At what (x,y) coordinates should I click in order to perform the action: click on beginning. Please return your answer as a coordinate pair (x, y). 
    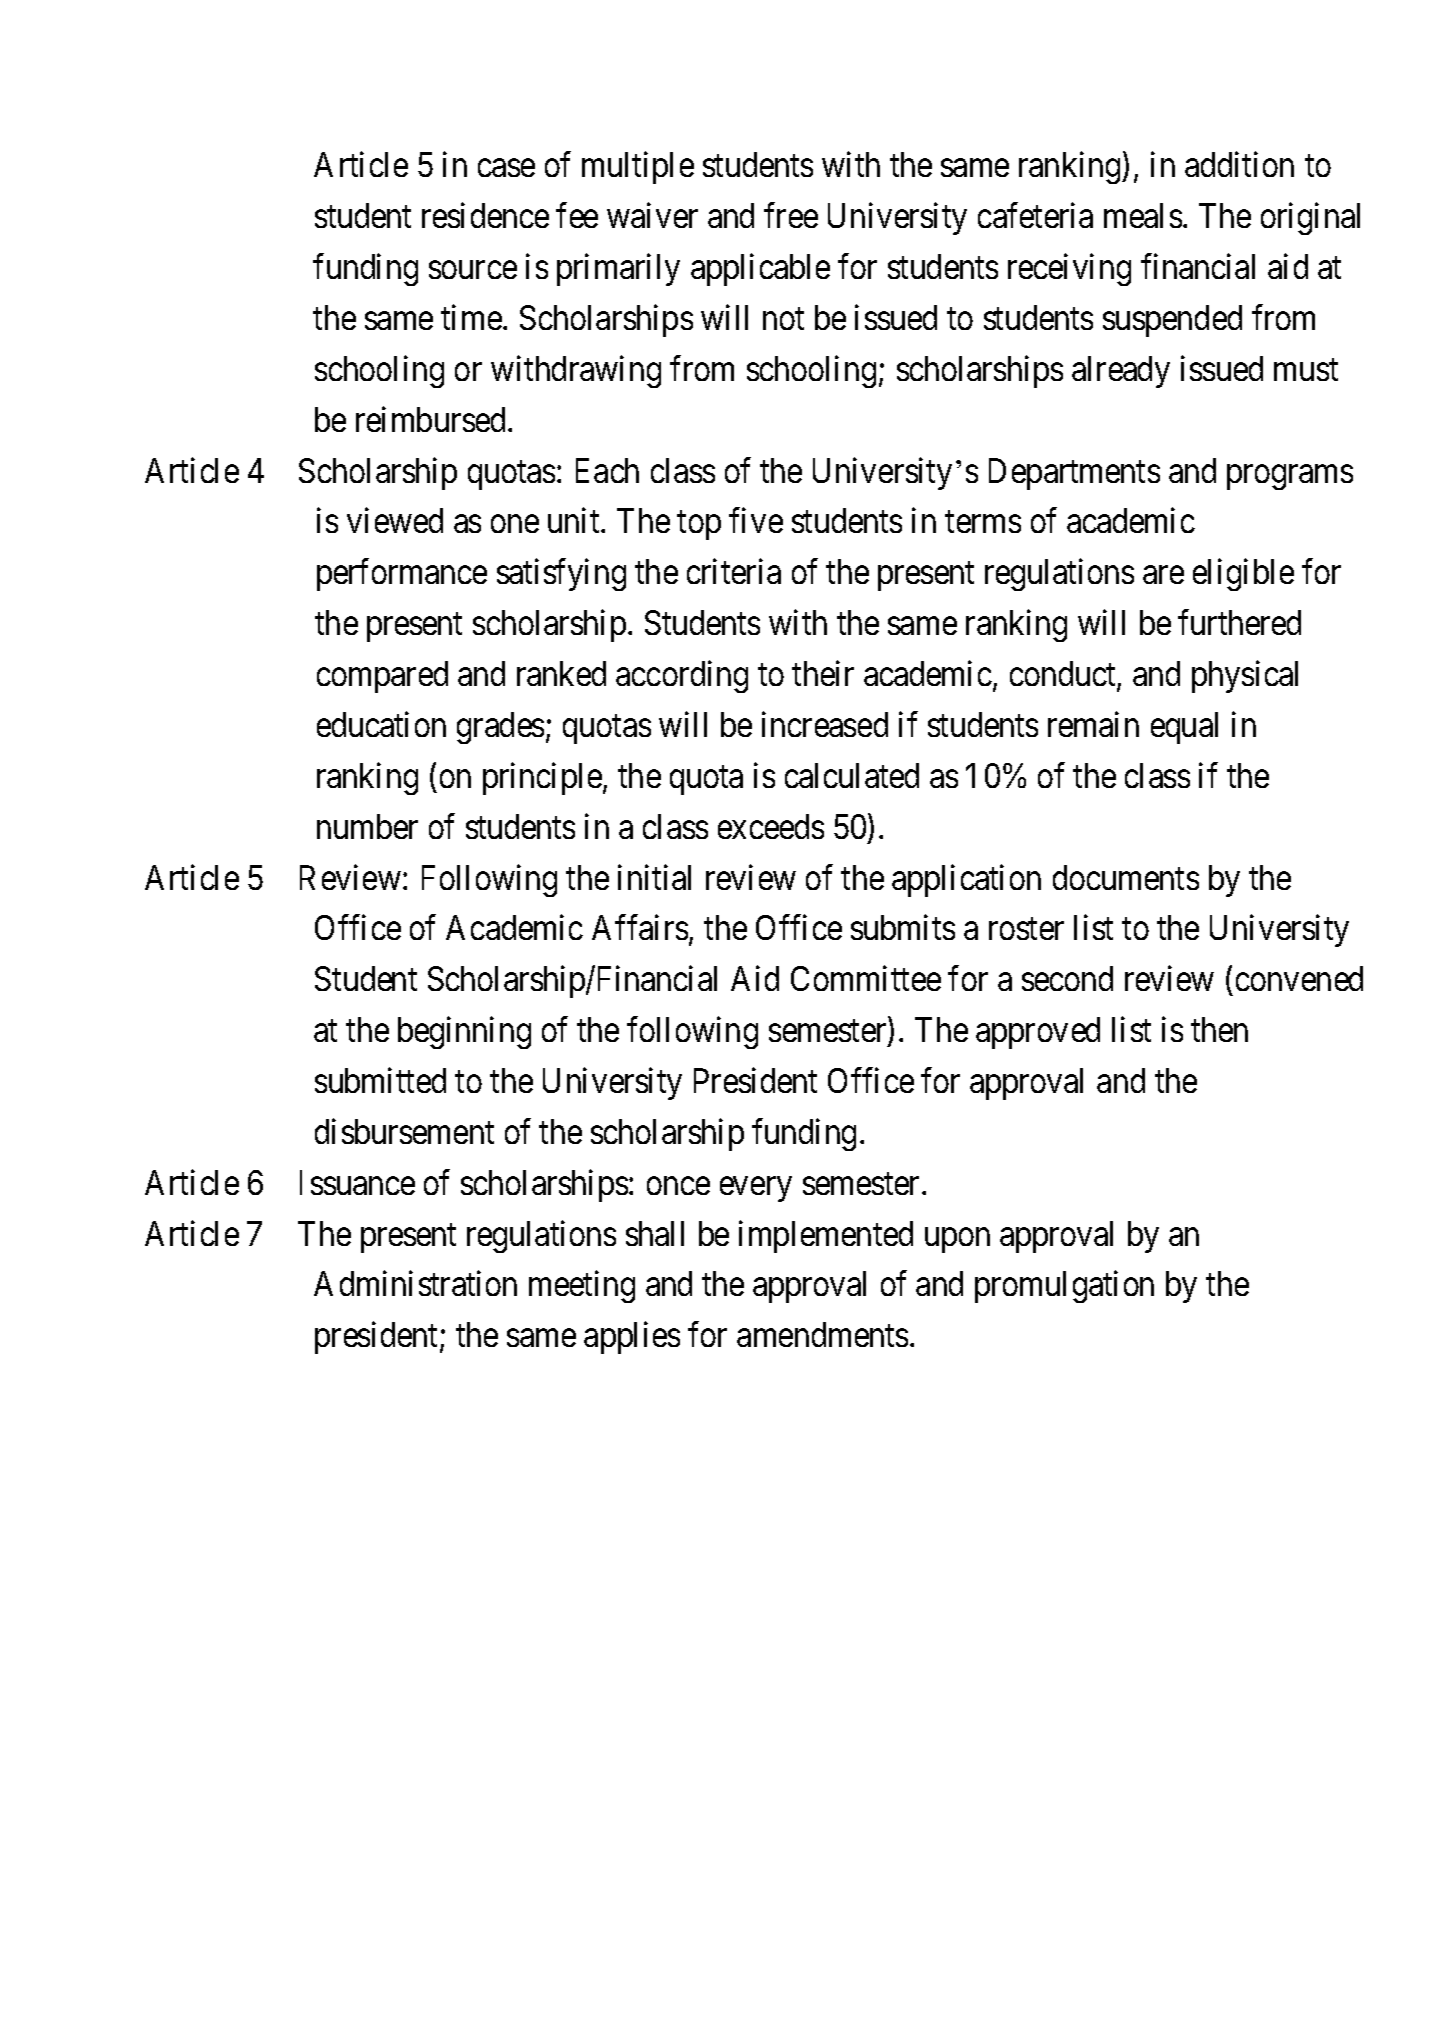
    Looking at the image, I should click on (464, 1033).
